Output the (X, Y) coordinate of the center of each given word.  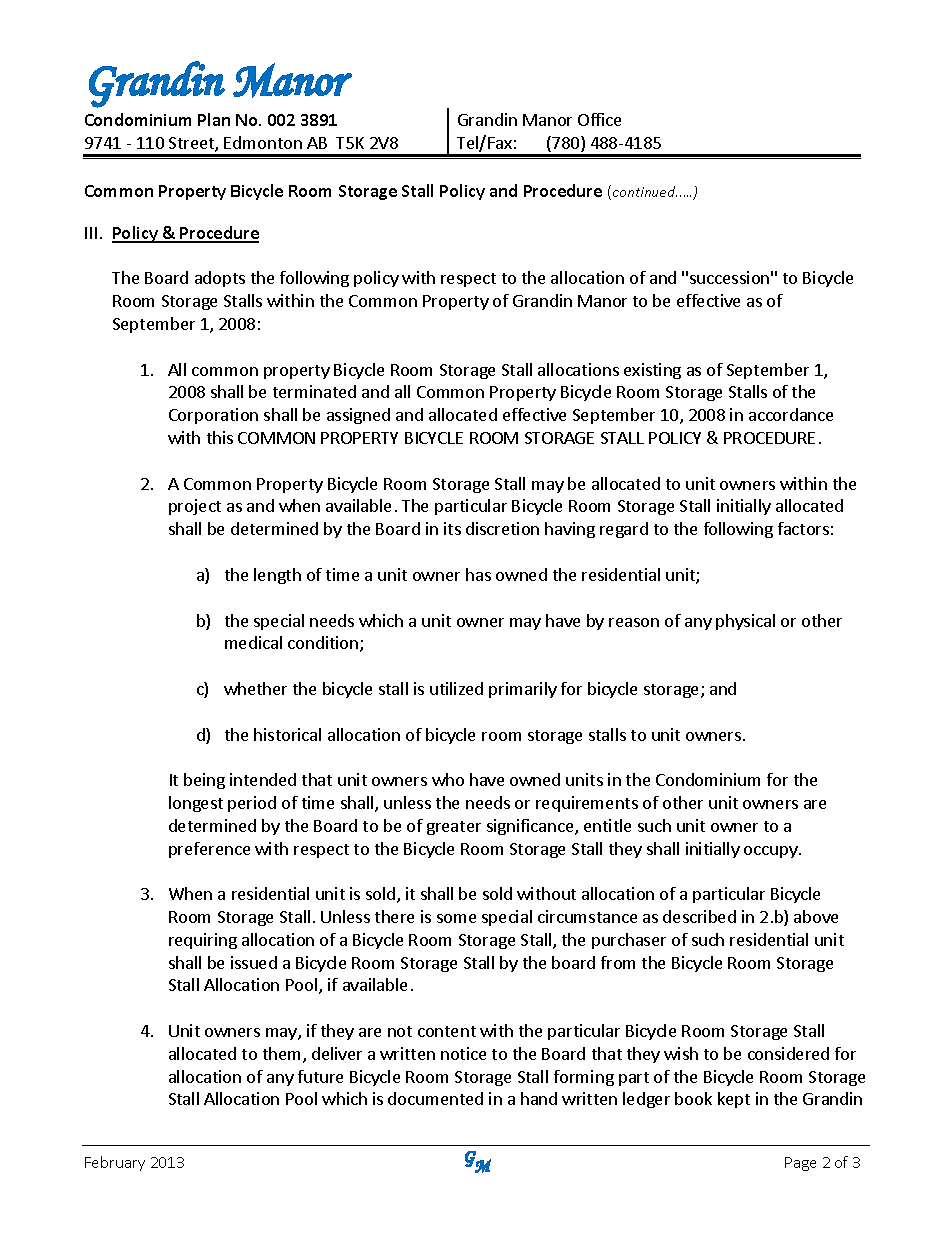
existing (652, 371)
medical (253, 642)
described (699, 916)
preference (209, 850)
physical (745, 622)
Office (599, 119)
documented (435, 1098)
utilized (456, 688)
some (456, 918)
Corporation (213, 416)
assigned (358, 416)
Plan (214, 119)
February (115, 1163)
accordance (791, 414)
